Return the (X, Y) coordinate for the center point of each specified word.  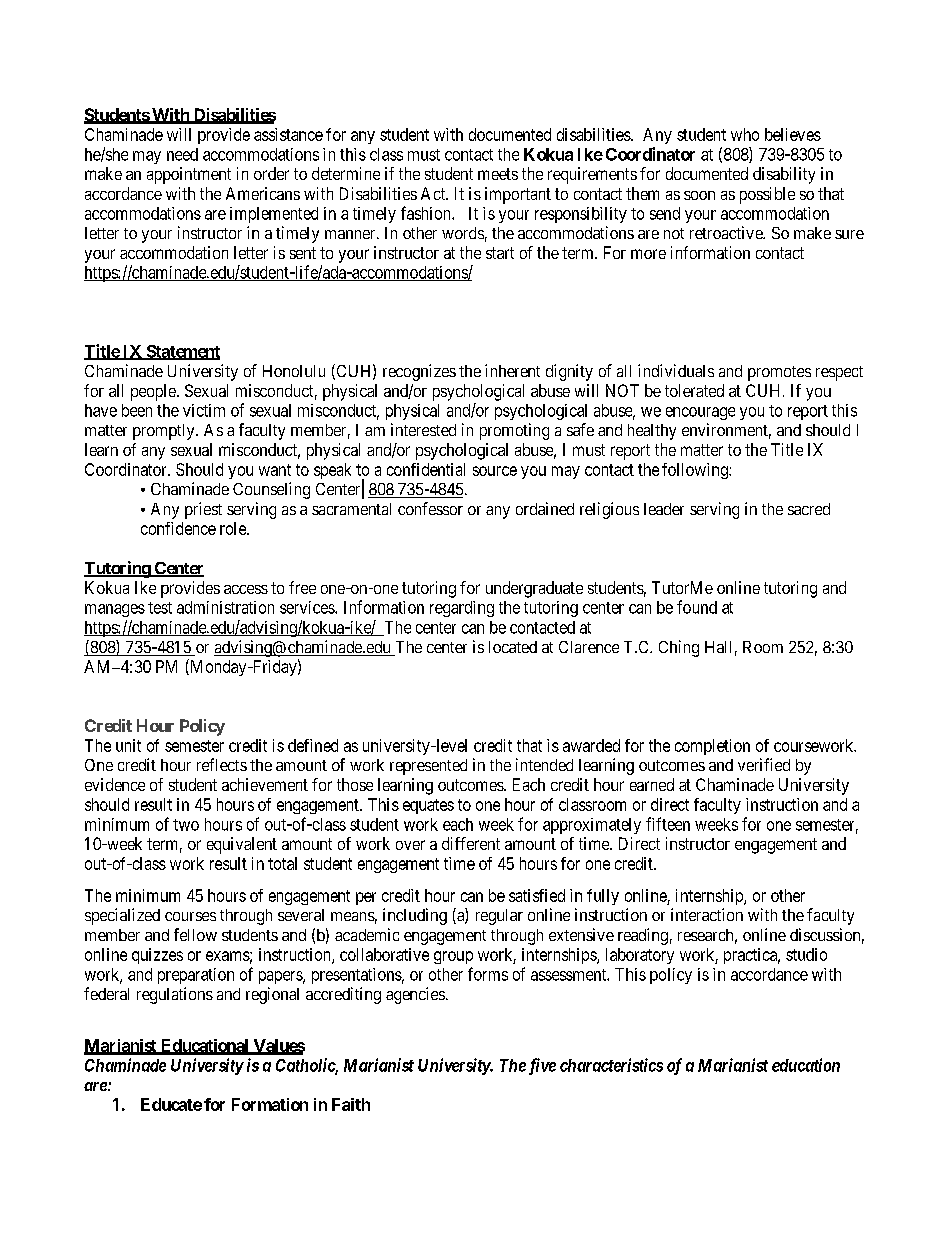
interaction (707, 914)
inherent (512, 370)
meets (498, 174)
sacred (809, 509)
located (513, 647)
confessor (430, 508)
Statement (182, 352)
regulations (175, 995)
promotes (779, 373)
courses (190, 916)
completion (712, 747)
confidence (178, 528)
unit (128, 745)
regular (499, 917)
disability (784, 175)
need (182, 154)
